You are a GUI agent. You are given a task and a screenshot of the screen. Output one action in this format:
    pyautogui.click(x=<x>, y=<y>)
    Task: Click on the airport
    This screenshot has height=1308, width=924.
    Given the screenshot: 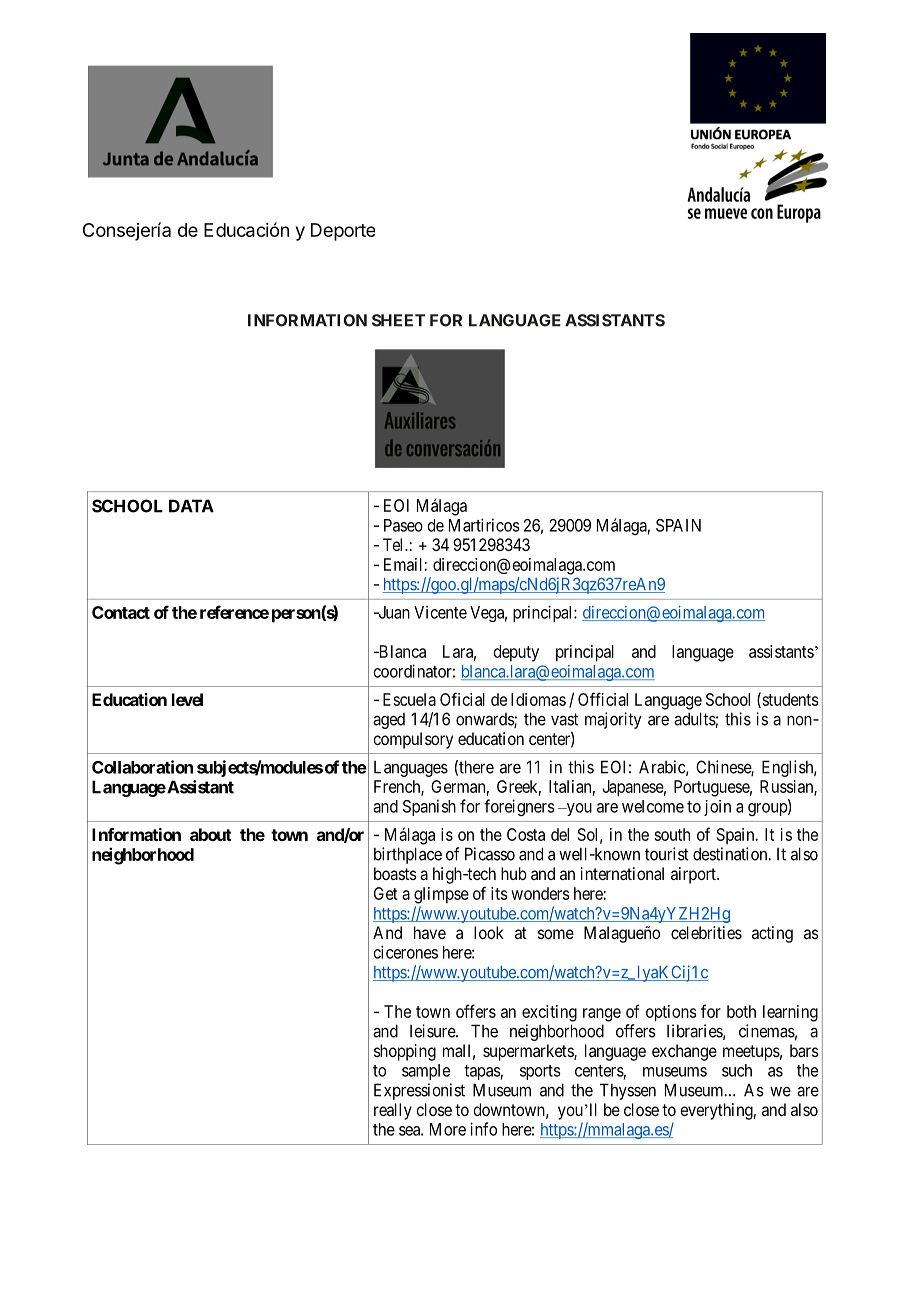 What is the action you would take?
    pyautogui.click(x=694, y=875)
